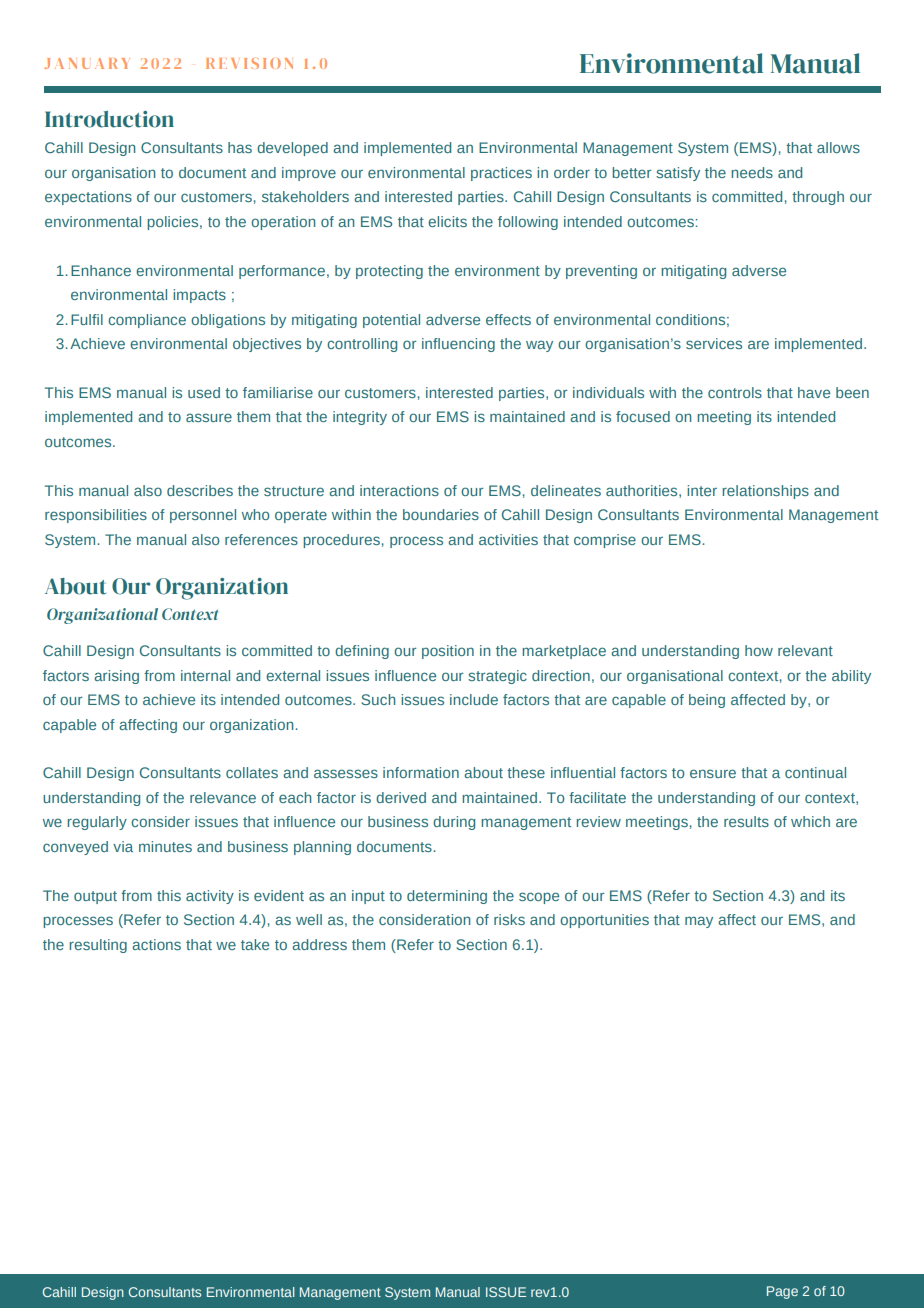 This image has width=924, height=1308. I want to click on Introduction, so click(109, 119).
